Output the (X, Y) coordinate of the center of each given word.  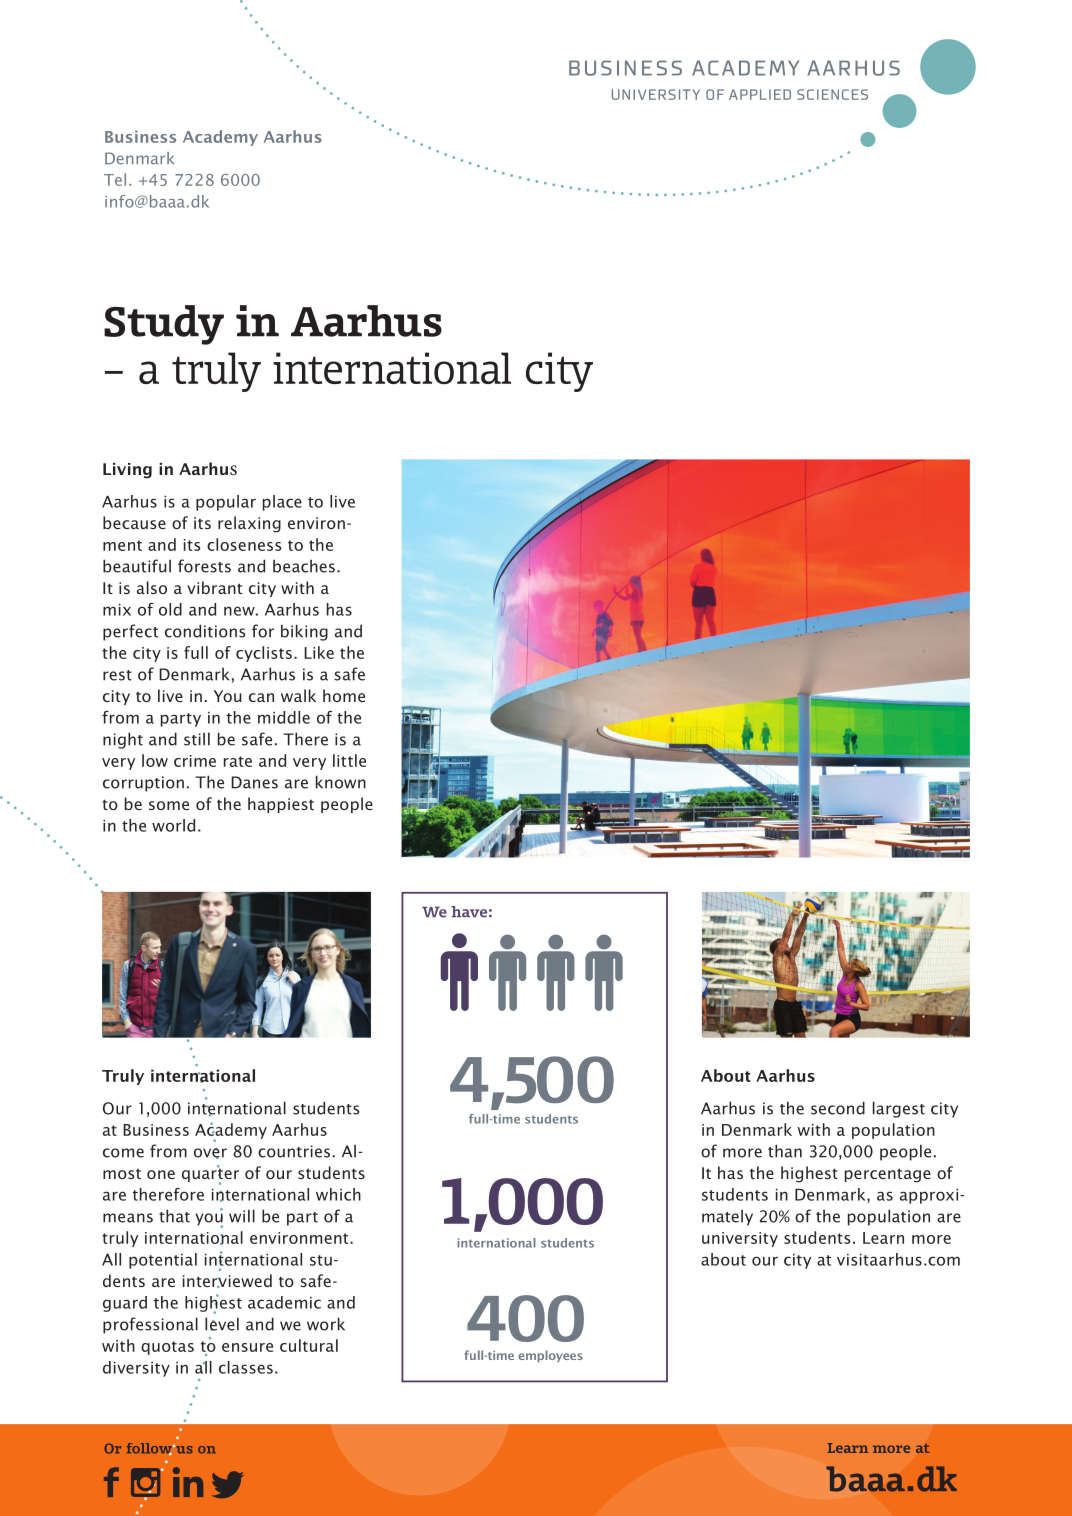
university (740, 1239)
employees (550, 1356)
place (282, 503)
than (785, 1151)
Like (319, 652)
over (210, 1153)
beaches (304, 566)
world (173, 825)
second (838, 1108)
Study (164, 325)
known (341, 782)
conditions (205, 631)
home (344, 695)
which (338, 1194)
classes (246, 1367)
